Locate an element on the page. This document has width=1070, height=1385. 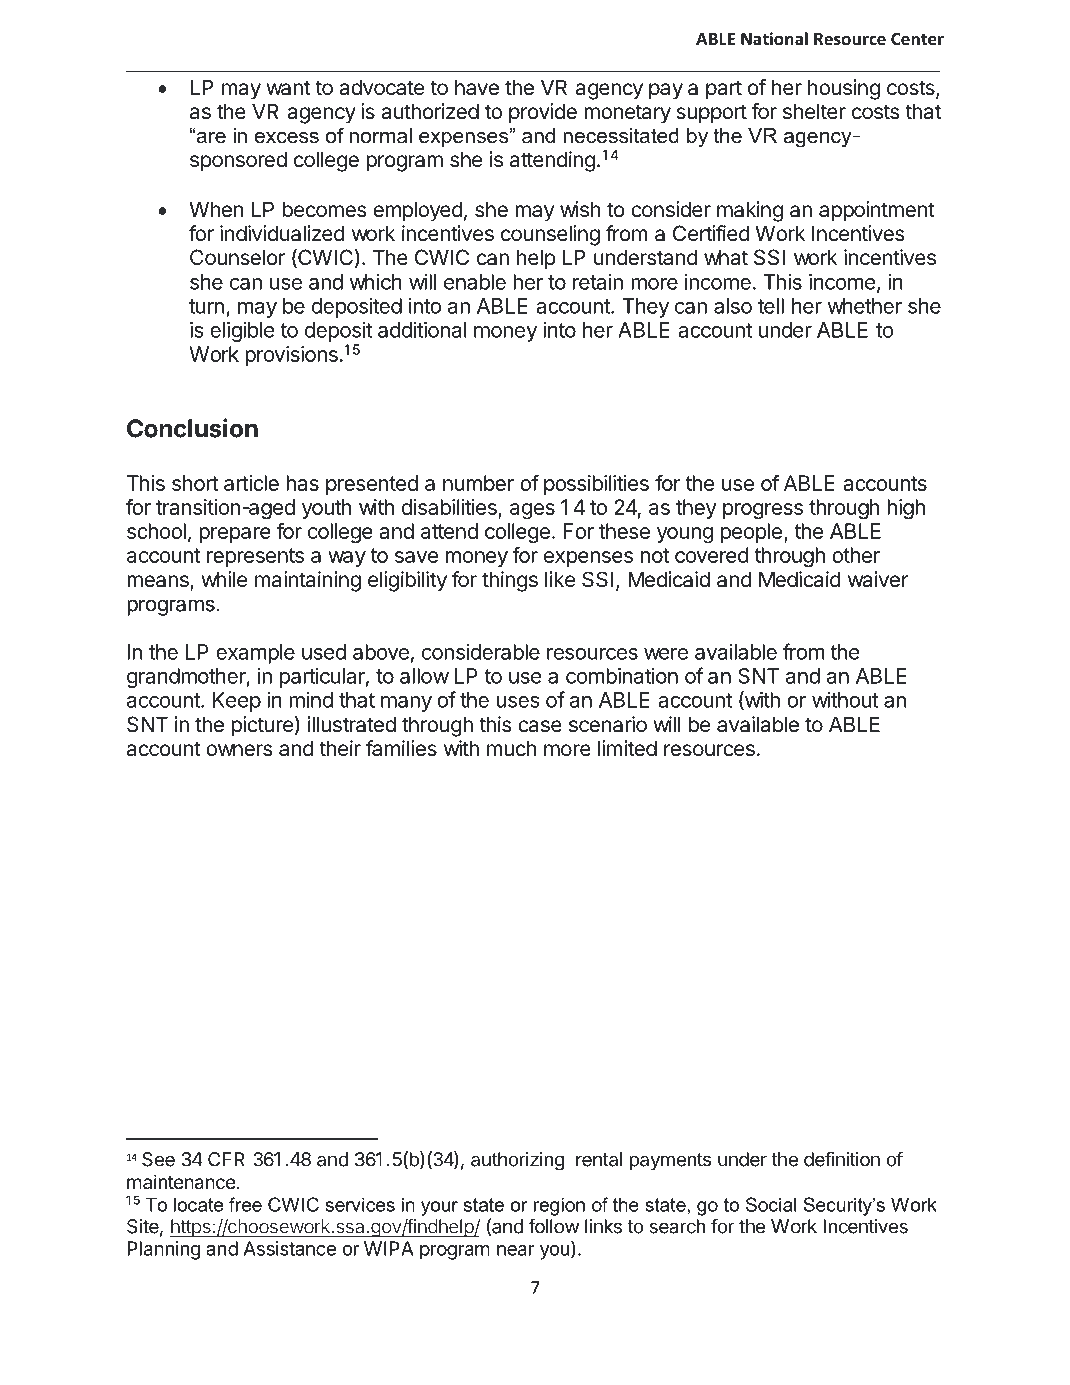
provide is located at coordinates (543, 113).
